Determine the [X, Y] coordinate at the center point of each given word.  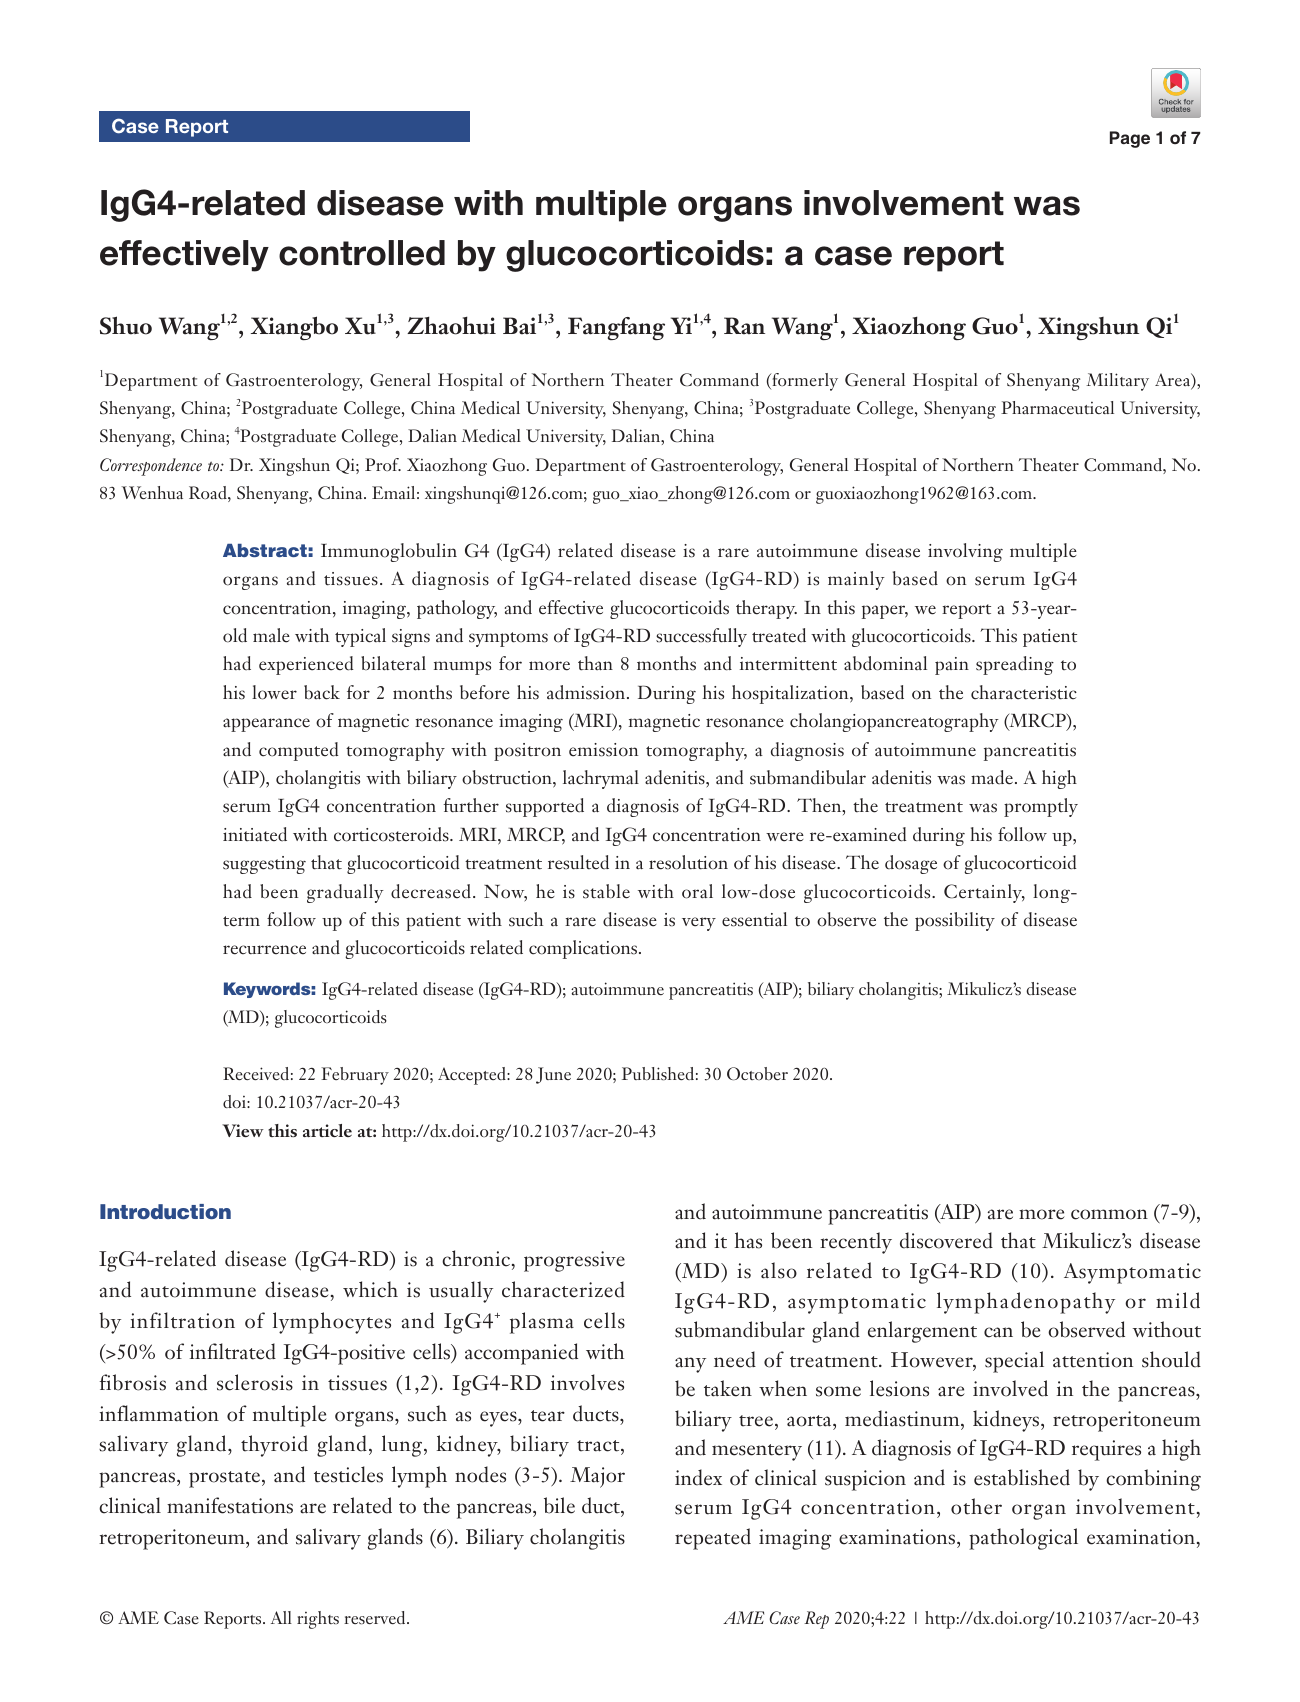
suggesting [264, 865]
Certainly [984, 893]
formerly [804, 382]
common [1109, 1214]
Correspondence [151, 467]
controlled [362, 253]
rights [318, 1620]
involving [965, 552]
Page [1130, 139]
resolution [688, 862]
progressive [574, 1261]
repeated [713, 1539]
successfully [701, 637]
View [243, 1130]
